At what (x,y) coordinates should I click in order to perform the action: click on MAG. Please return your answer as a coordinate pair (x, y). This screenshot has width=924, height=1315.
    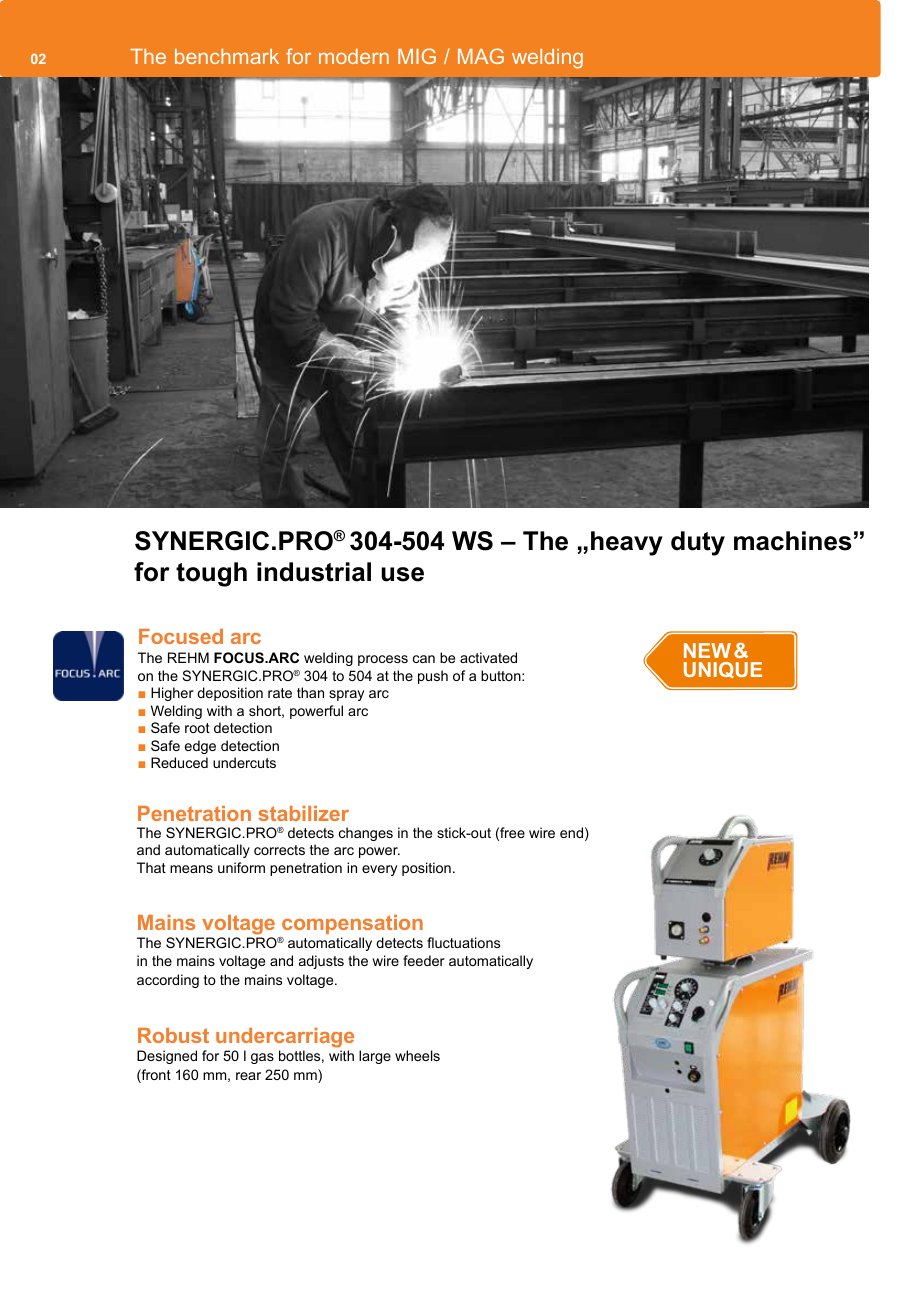
    Looking at the image, I should click on (481, 56).
